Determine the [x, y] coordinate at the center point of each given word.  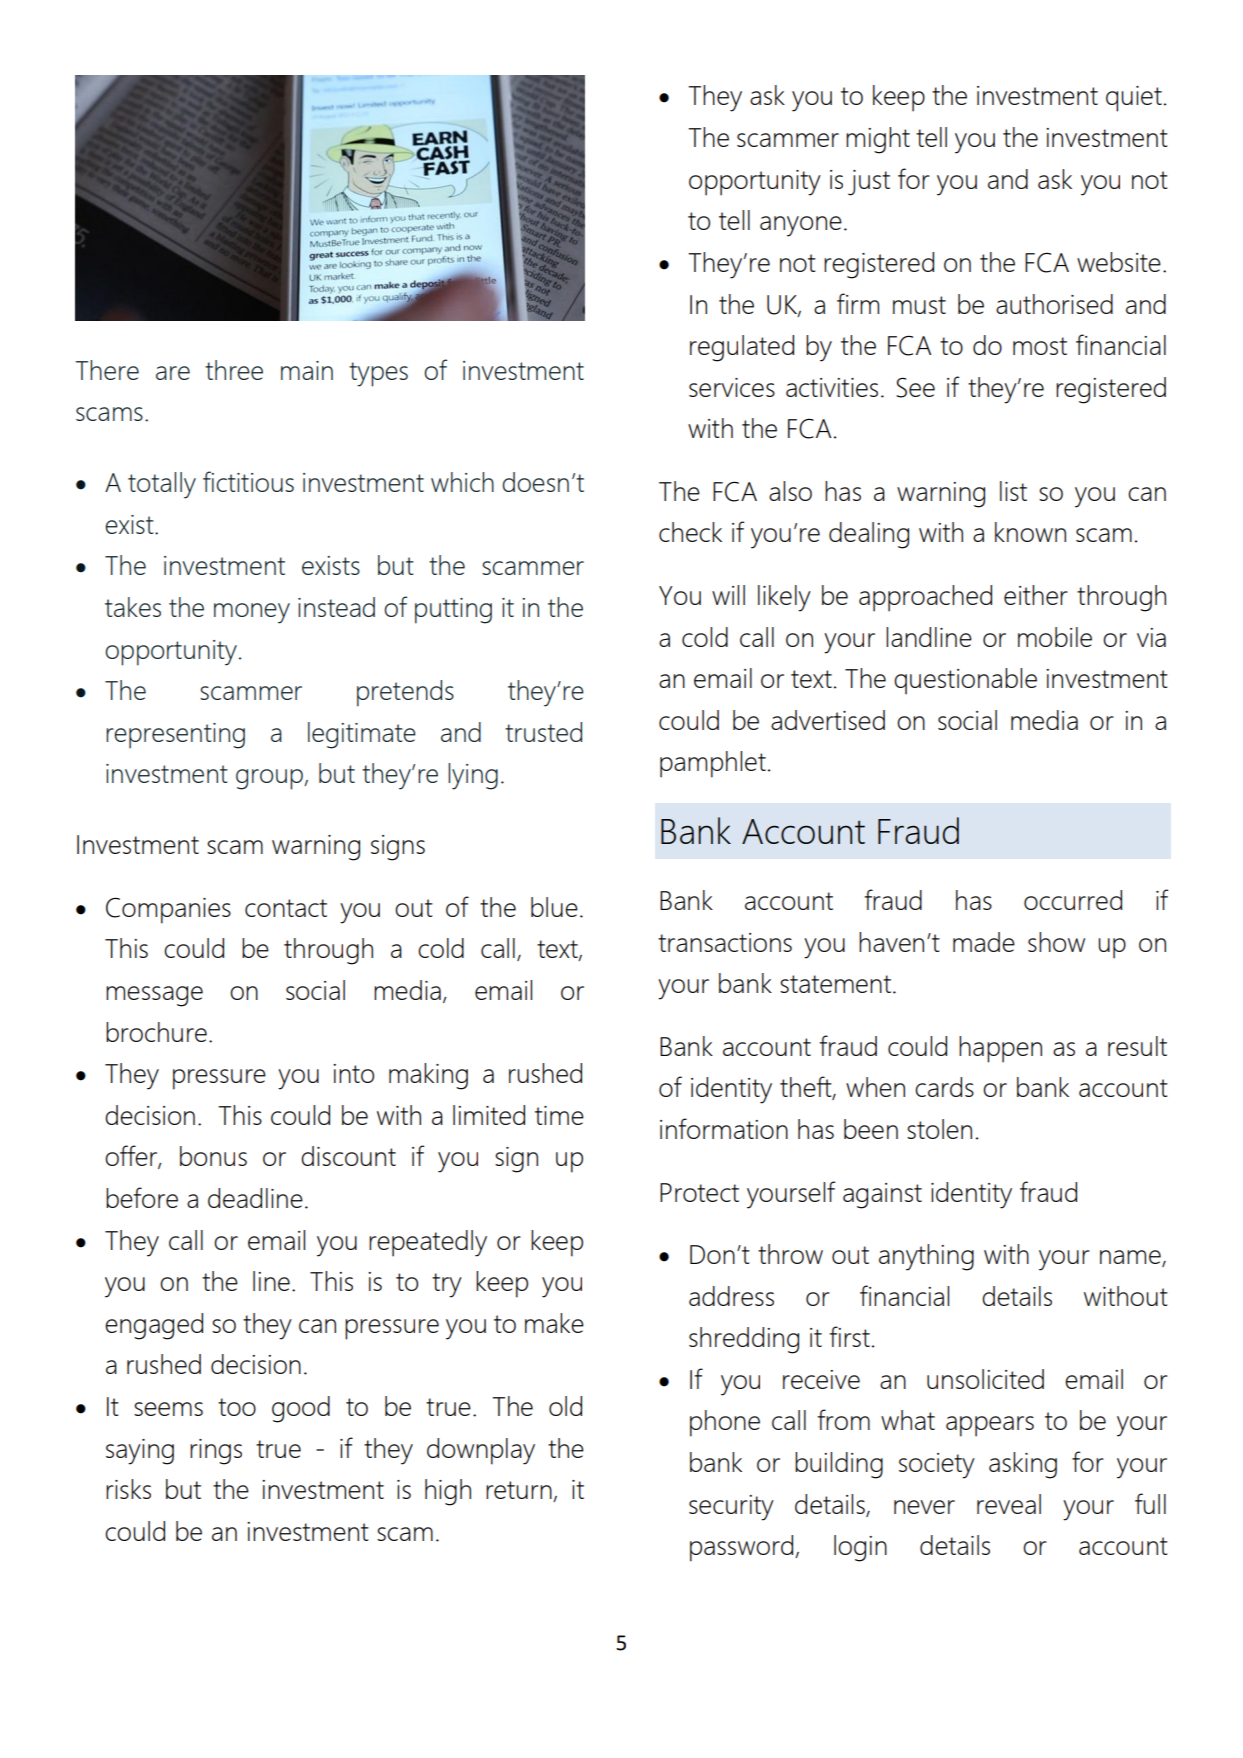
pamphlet [713, 764]
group [270, 779]
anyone [801, 226]
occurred [1073, 900]
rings [216, 1452]
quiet [1134, 99]
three [234, 370]
